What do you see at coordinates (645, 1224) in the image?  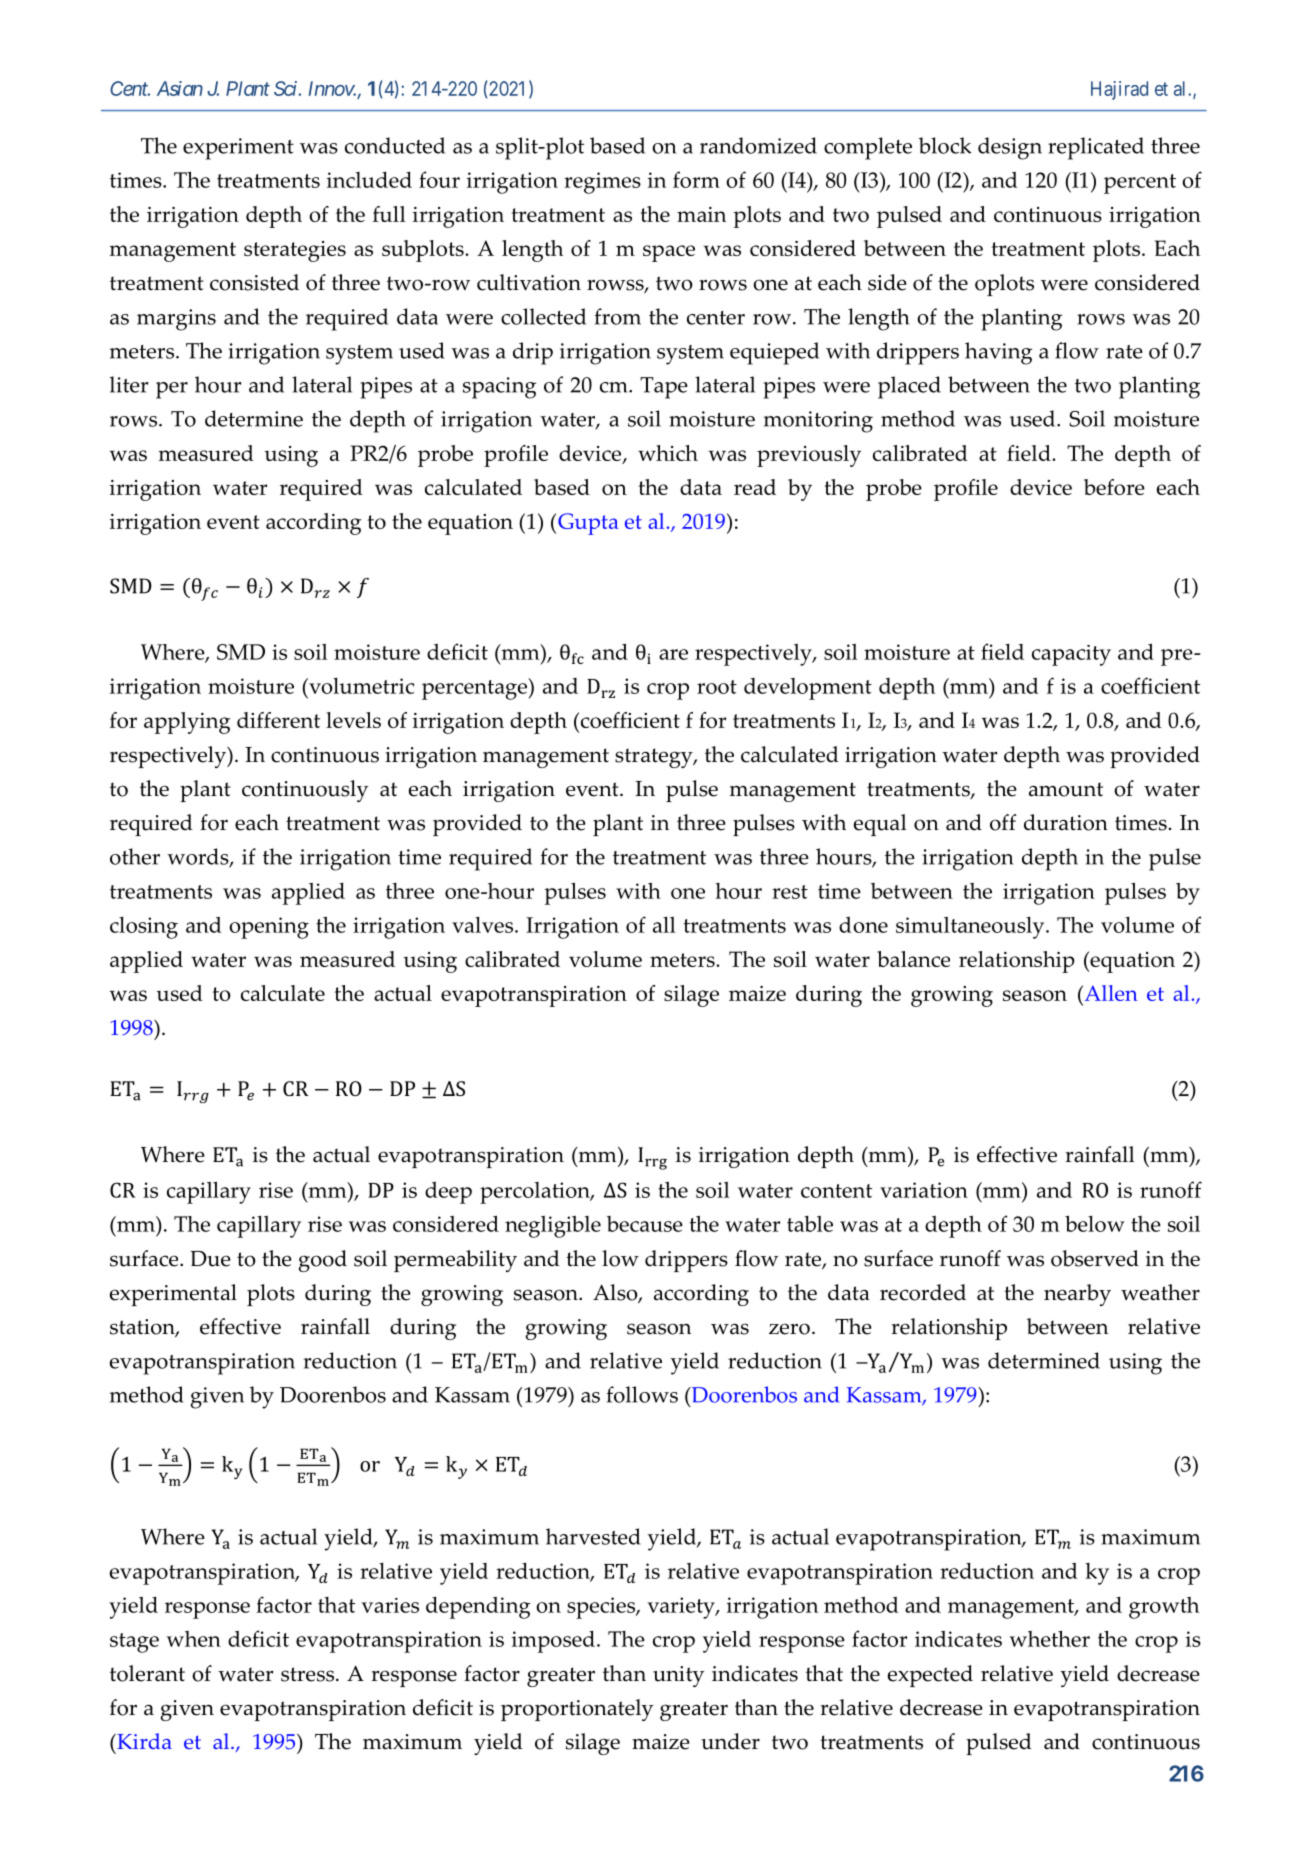 I see `because` at bounding box center [645, 1224].
